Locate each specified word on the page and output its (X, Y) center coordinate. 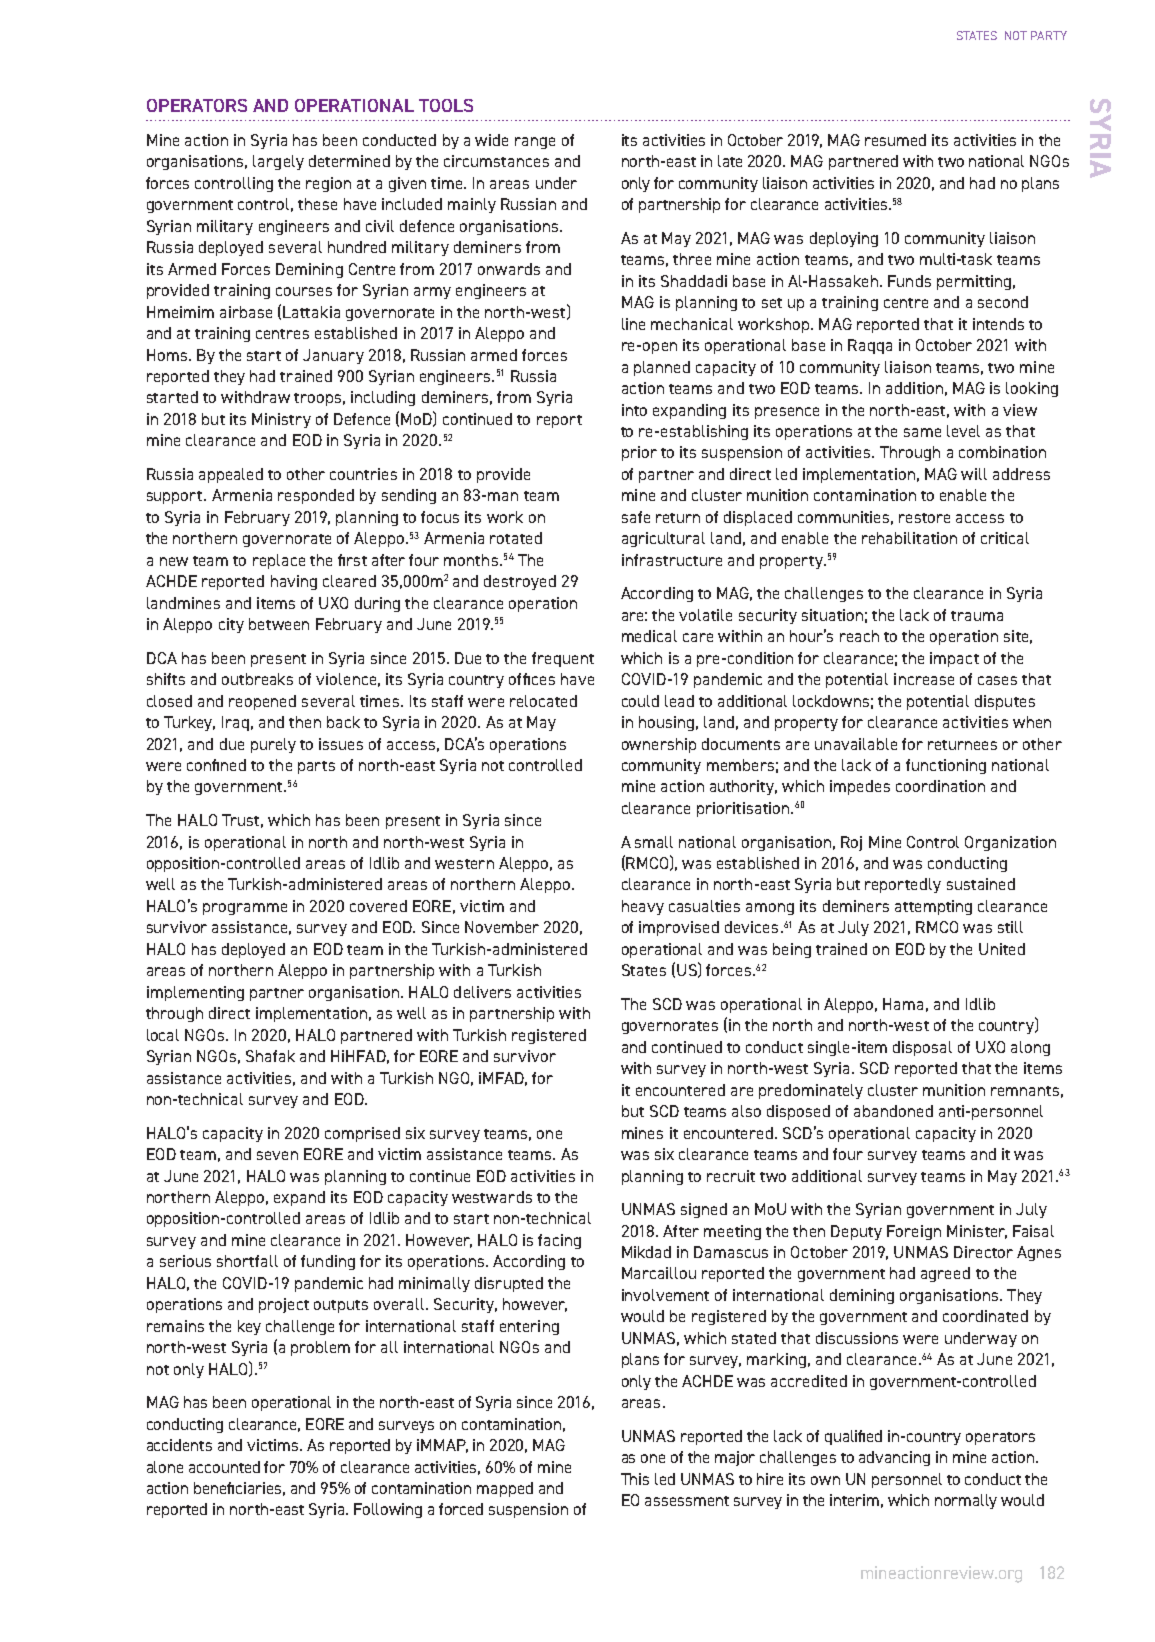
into (634, 410)
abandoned (893, 1111)
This (635, 1479)
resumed (895, 140)
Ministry (281, 420)
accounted (224, 1467)
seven (277, 1155)
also (746, 1111)
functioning (946, 766)
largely (278, 162)
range (535, 143)
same (922, 432)
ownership (659, 745)
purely (273, 745)
